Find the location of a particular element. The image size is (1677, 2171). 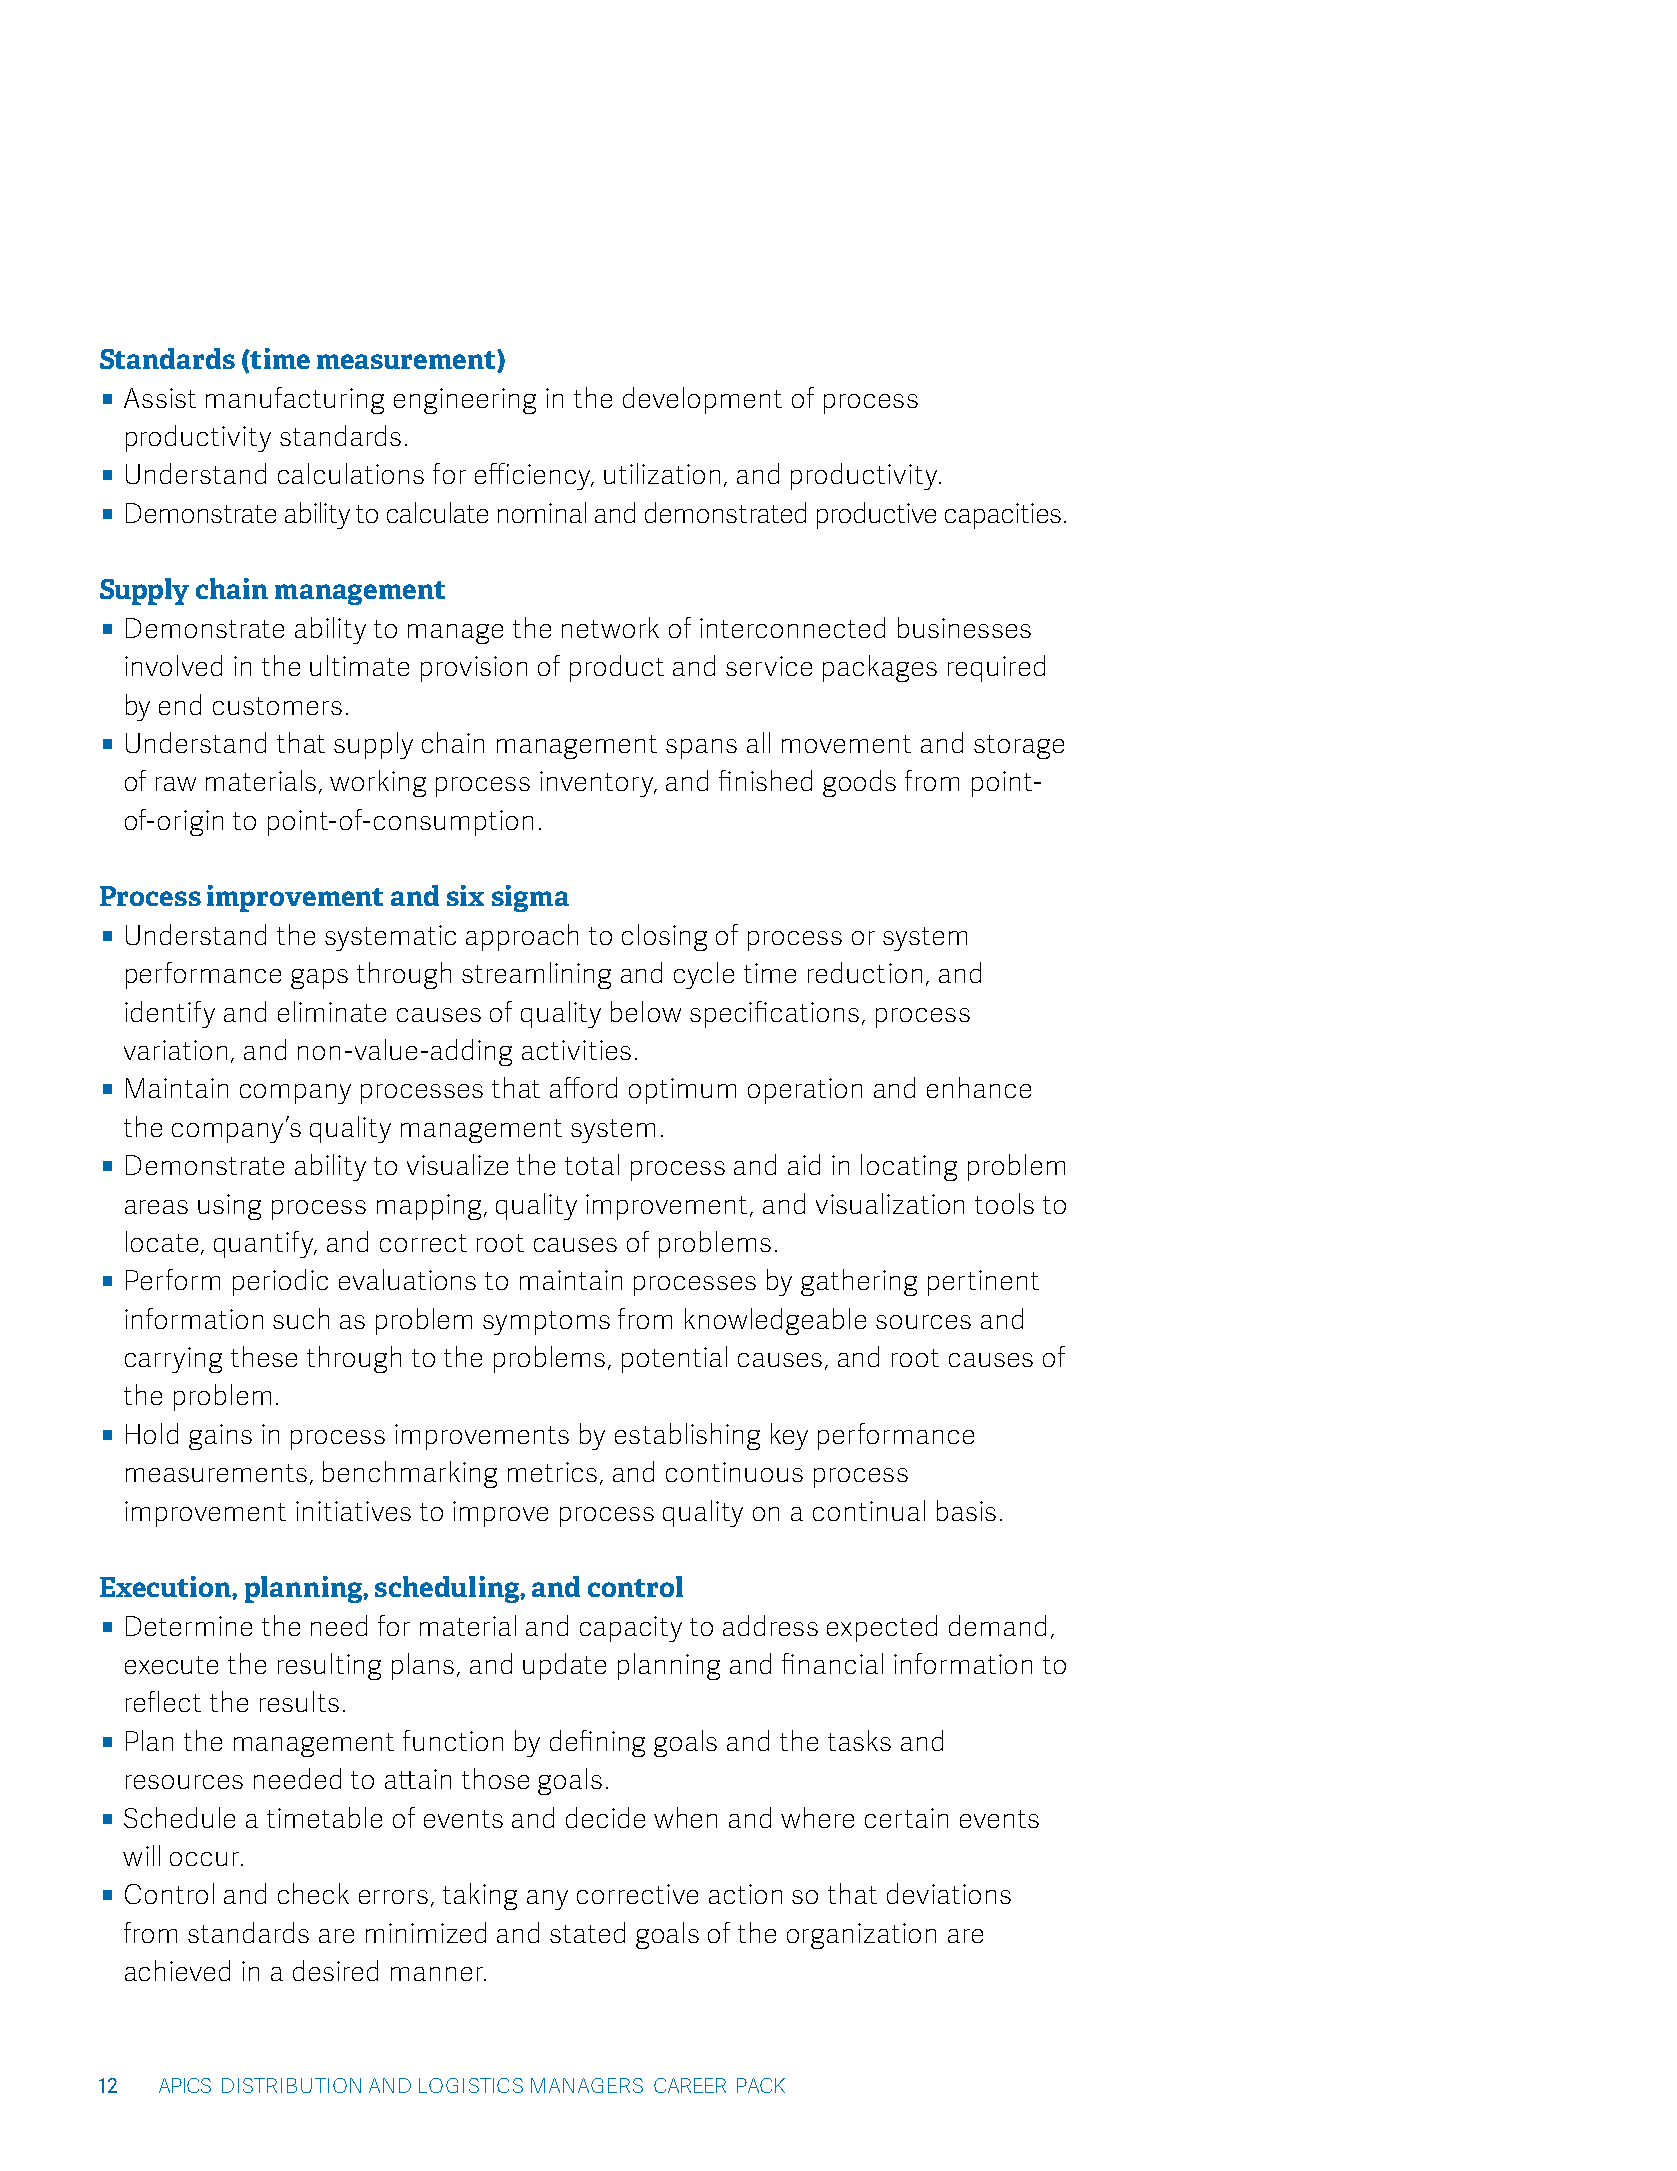

capacities is located at coordinates (1003, 516).
